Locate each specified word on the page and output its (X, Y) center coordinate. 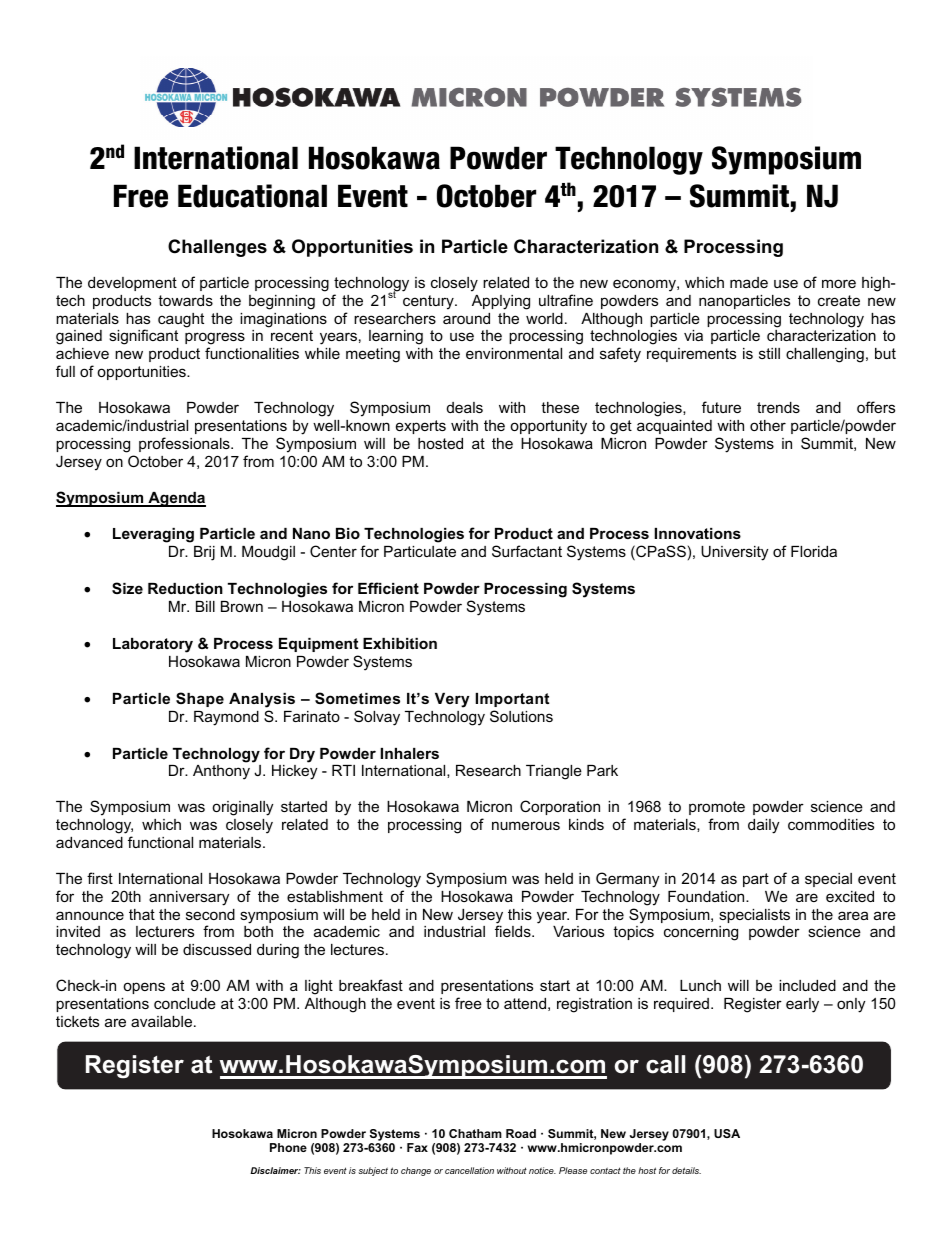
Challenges (217, 248)
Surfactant (527, 551)
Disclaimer (275, 1170)
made (749, 282)
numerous (526, 825)
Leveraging (153, 535)
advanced (89, 842)
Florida (814, 551)
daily (763, 826)
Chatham (475, 1133)
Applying (501, 302)
